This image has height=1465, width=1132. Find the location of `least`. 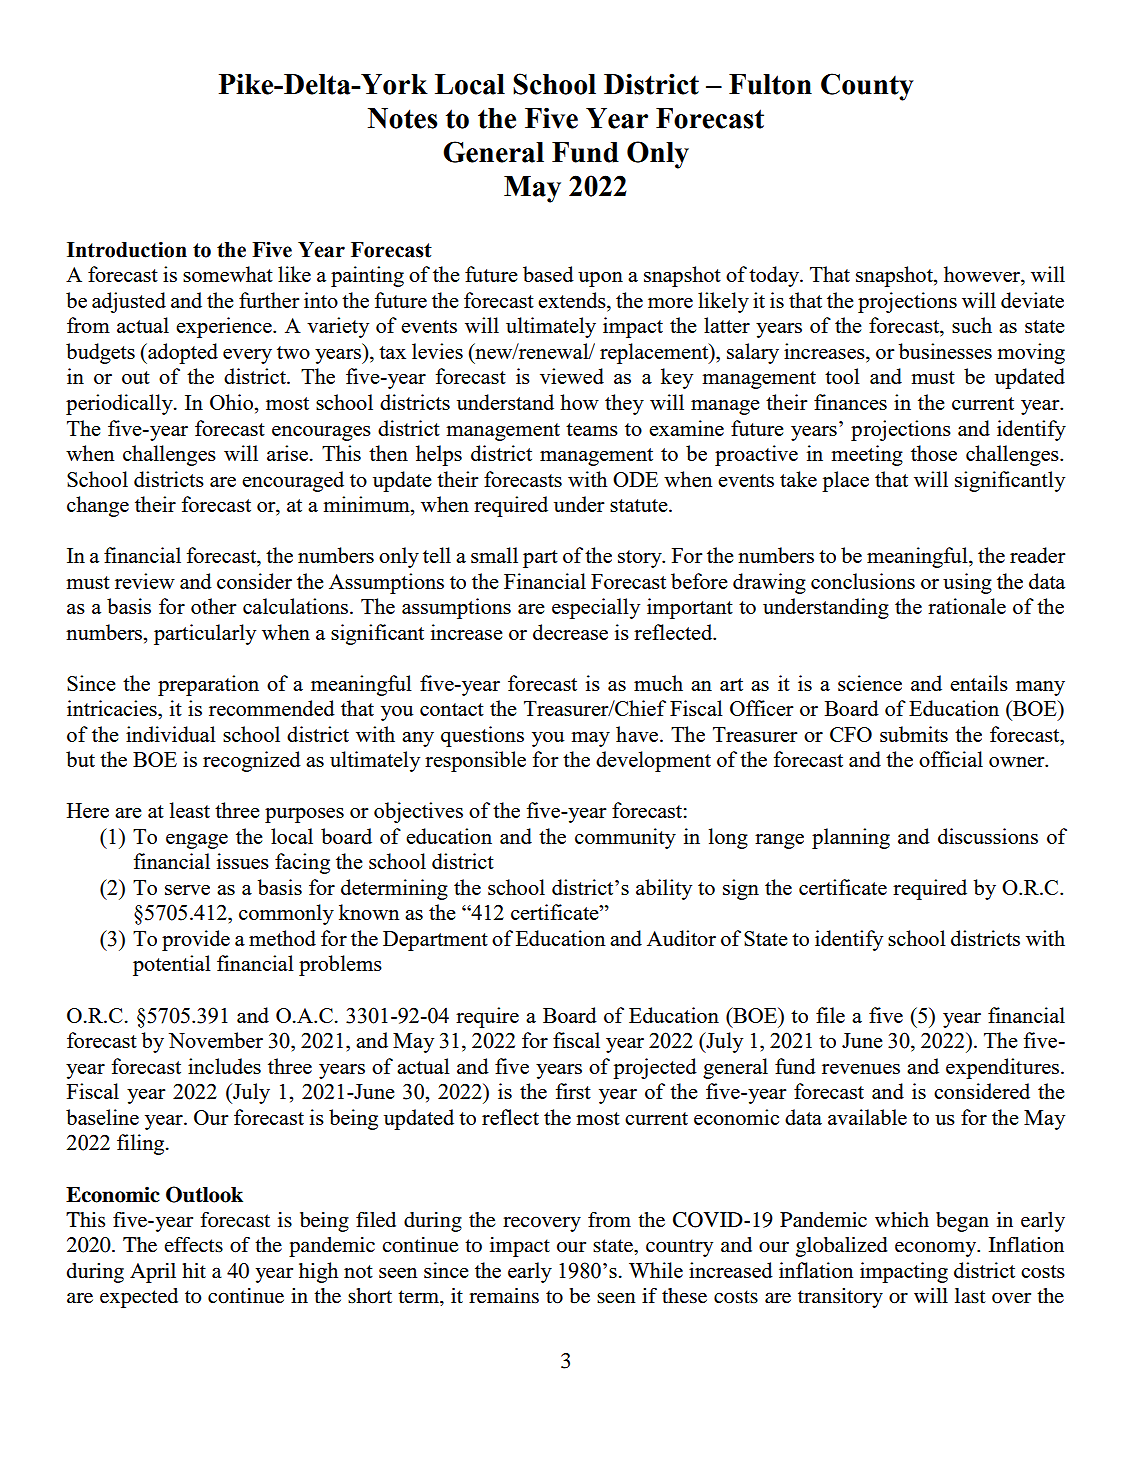

least is located at coordinates (190, 810).
